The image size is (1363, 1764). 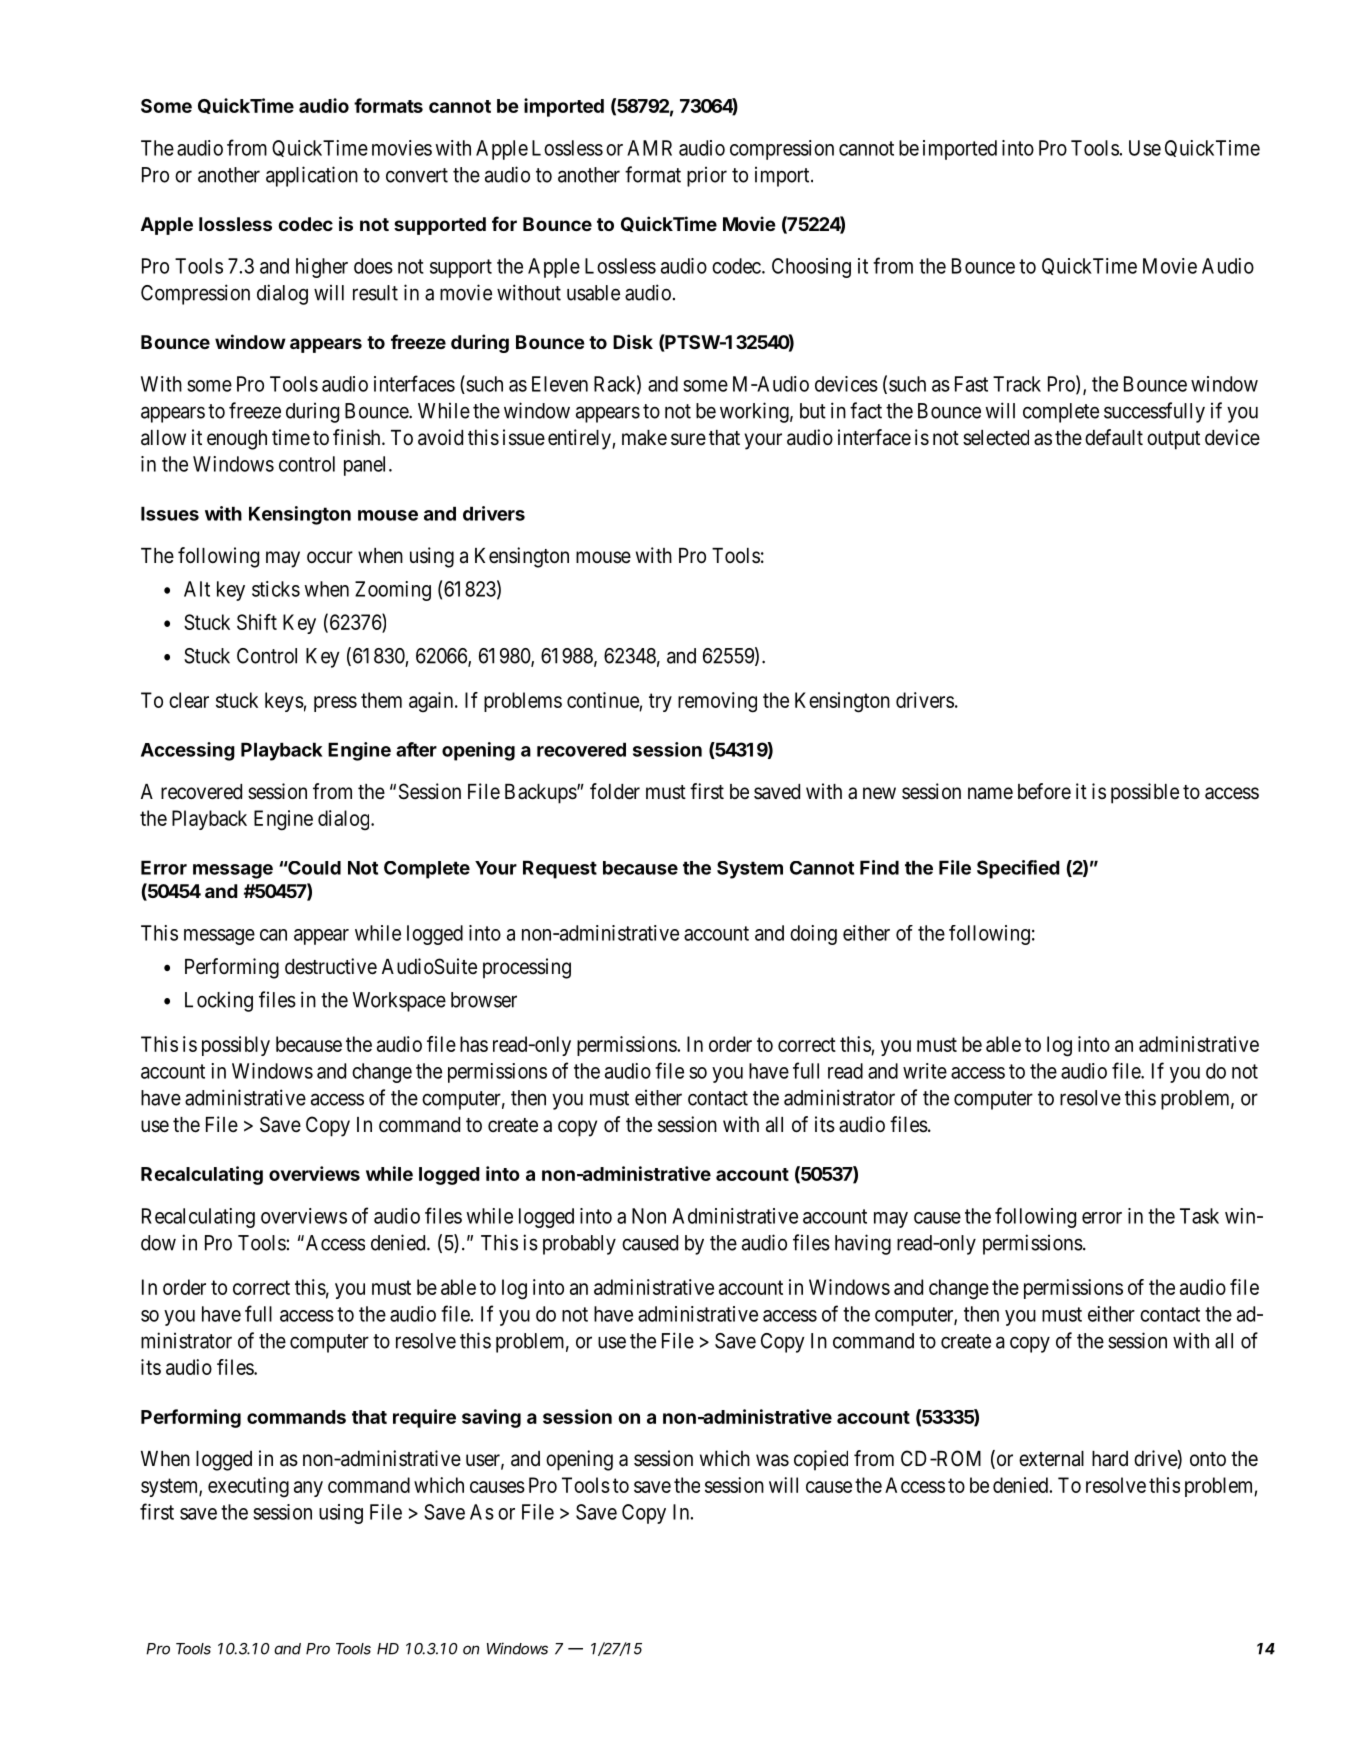 I want to click on prior, so click(x=707, y=177).
